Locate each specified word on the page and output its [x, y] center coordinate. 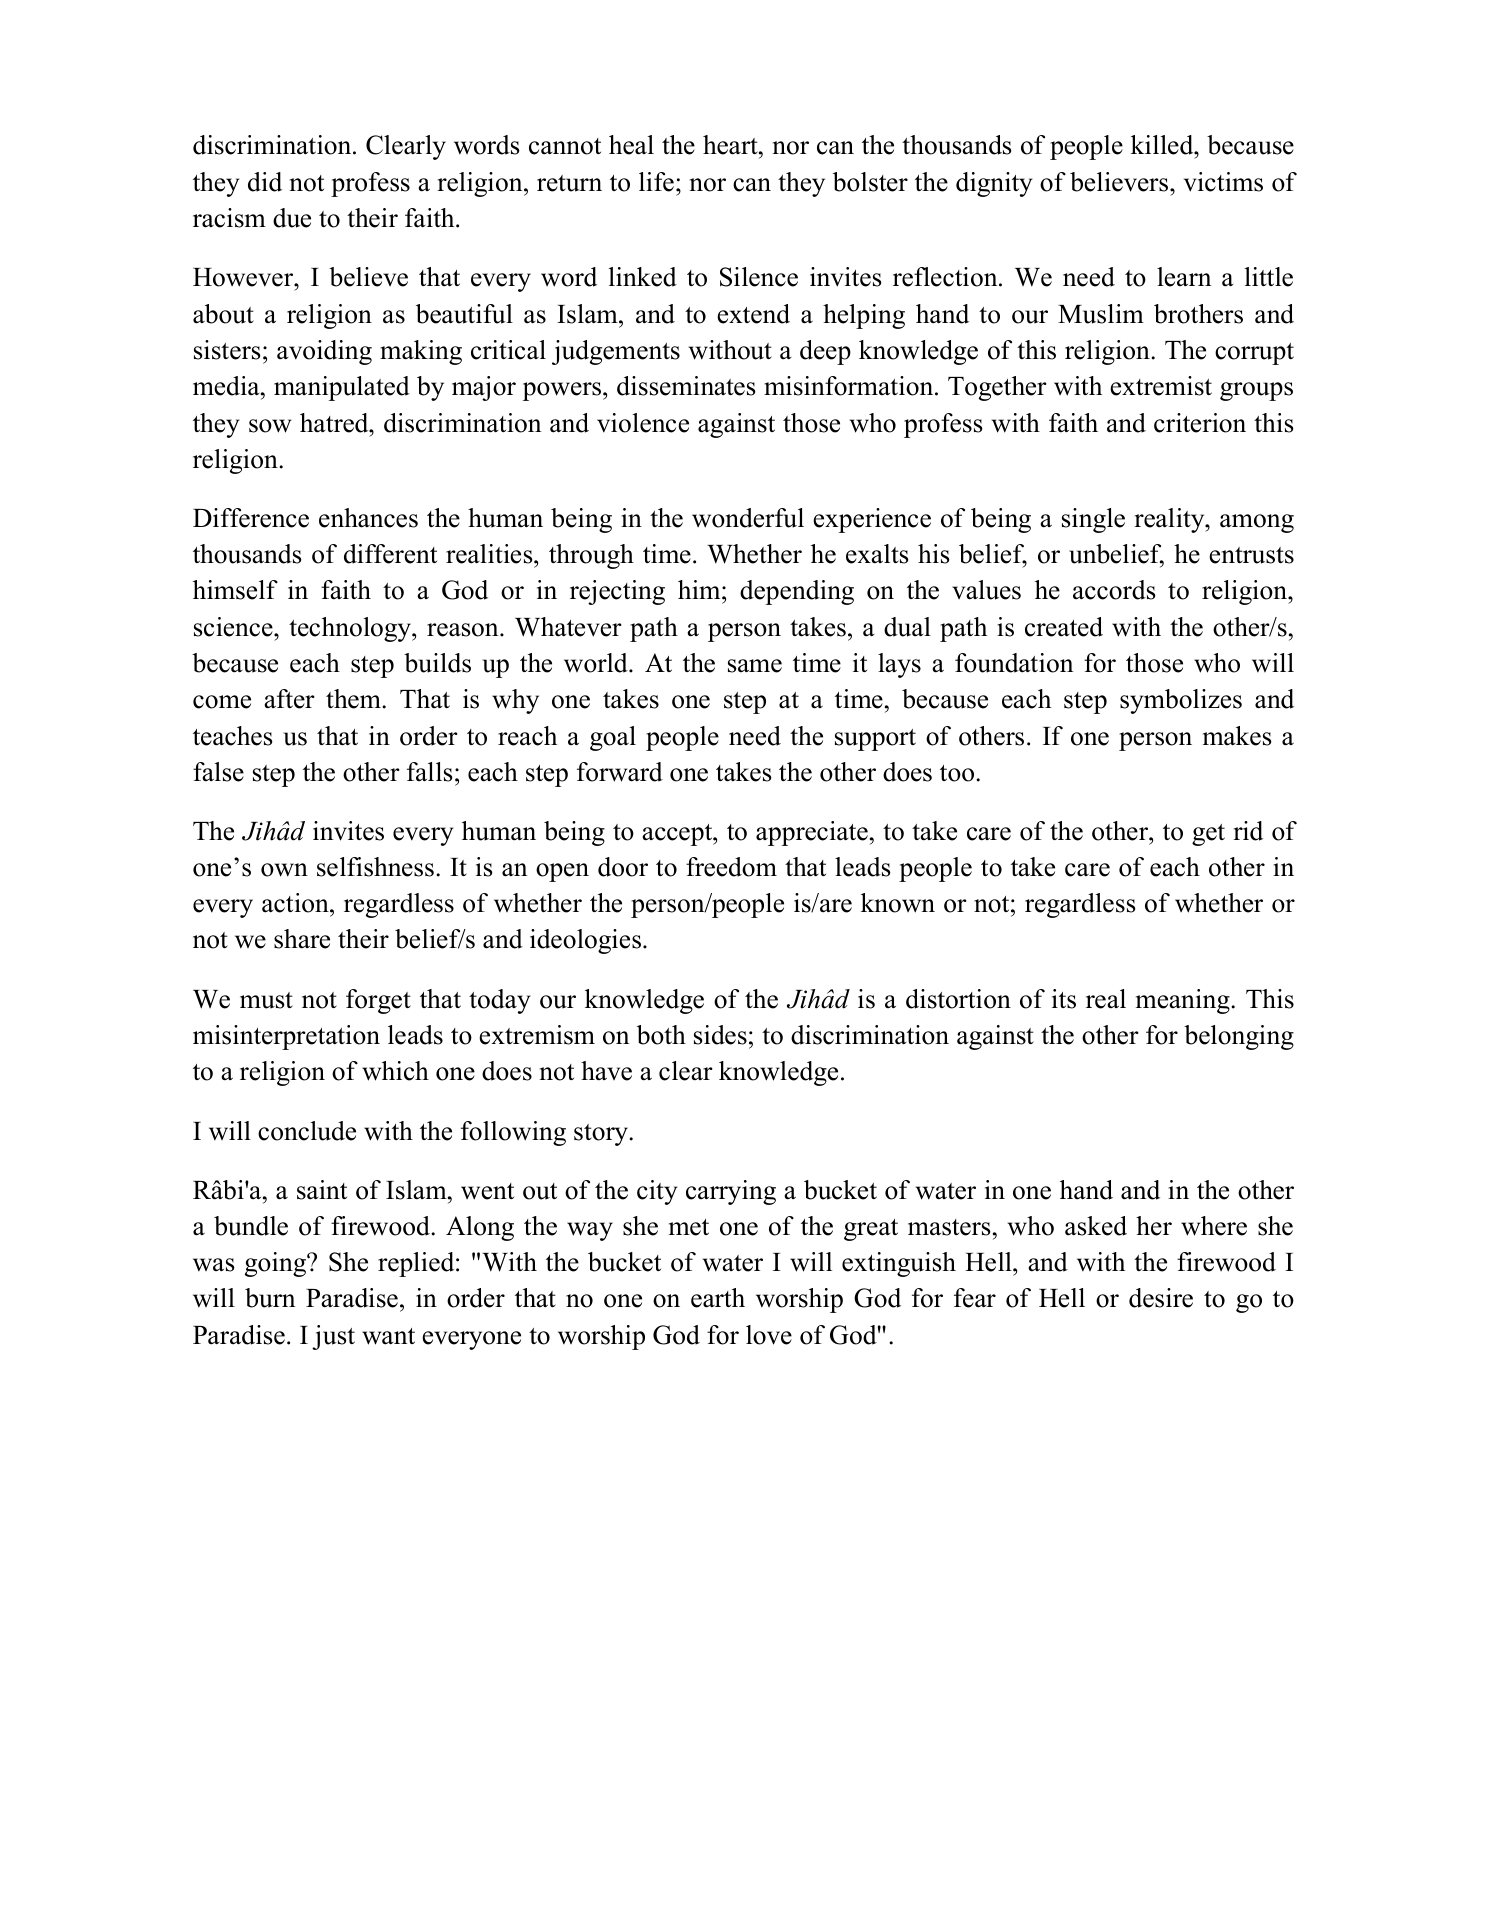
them [354, 699]
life [656, 182]
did [265, 182]
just [333, 1337]
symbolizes [1181, 701]
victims [1223, 182]
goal [613, 738]
